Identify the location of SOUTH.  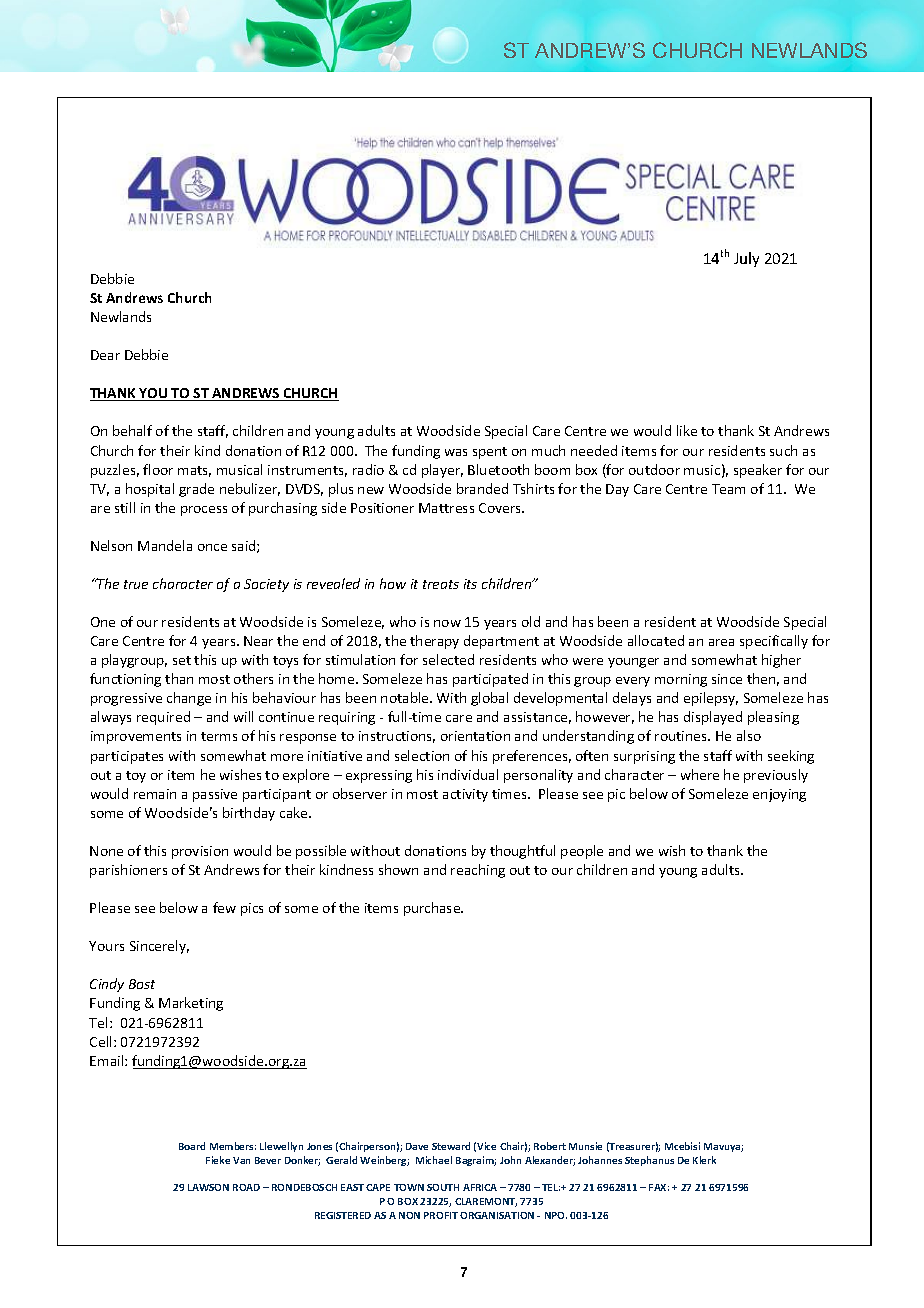
(443, 1187).
